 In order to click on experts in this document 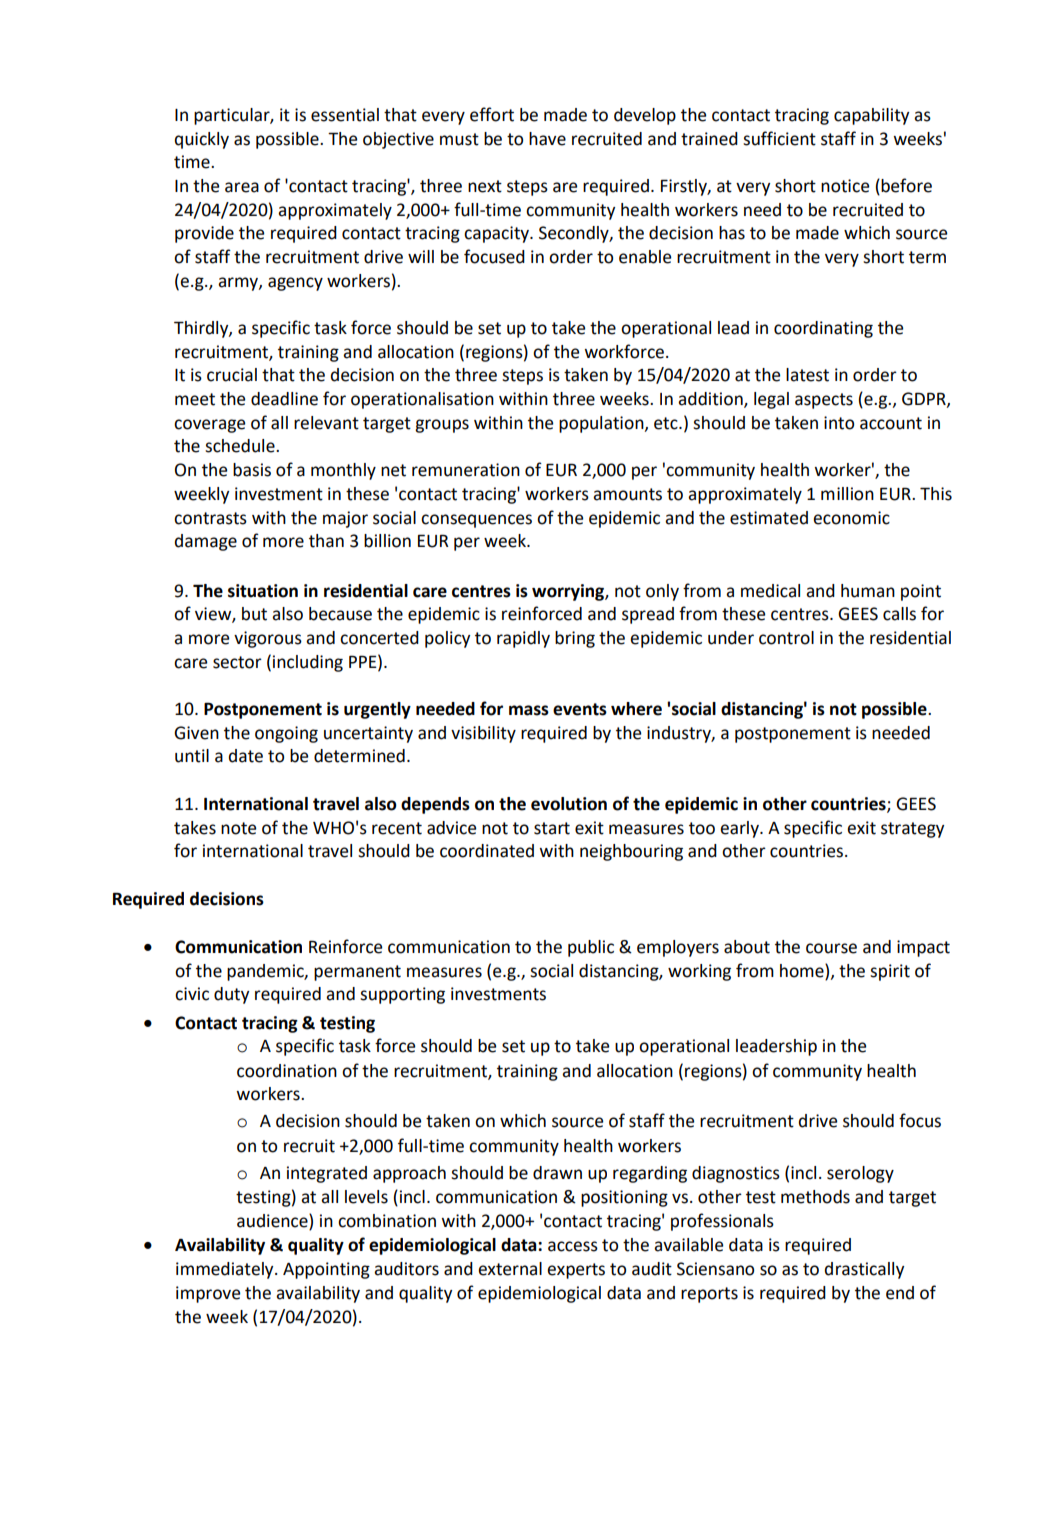, I will do `click(576, 1271)`.
